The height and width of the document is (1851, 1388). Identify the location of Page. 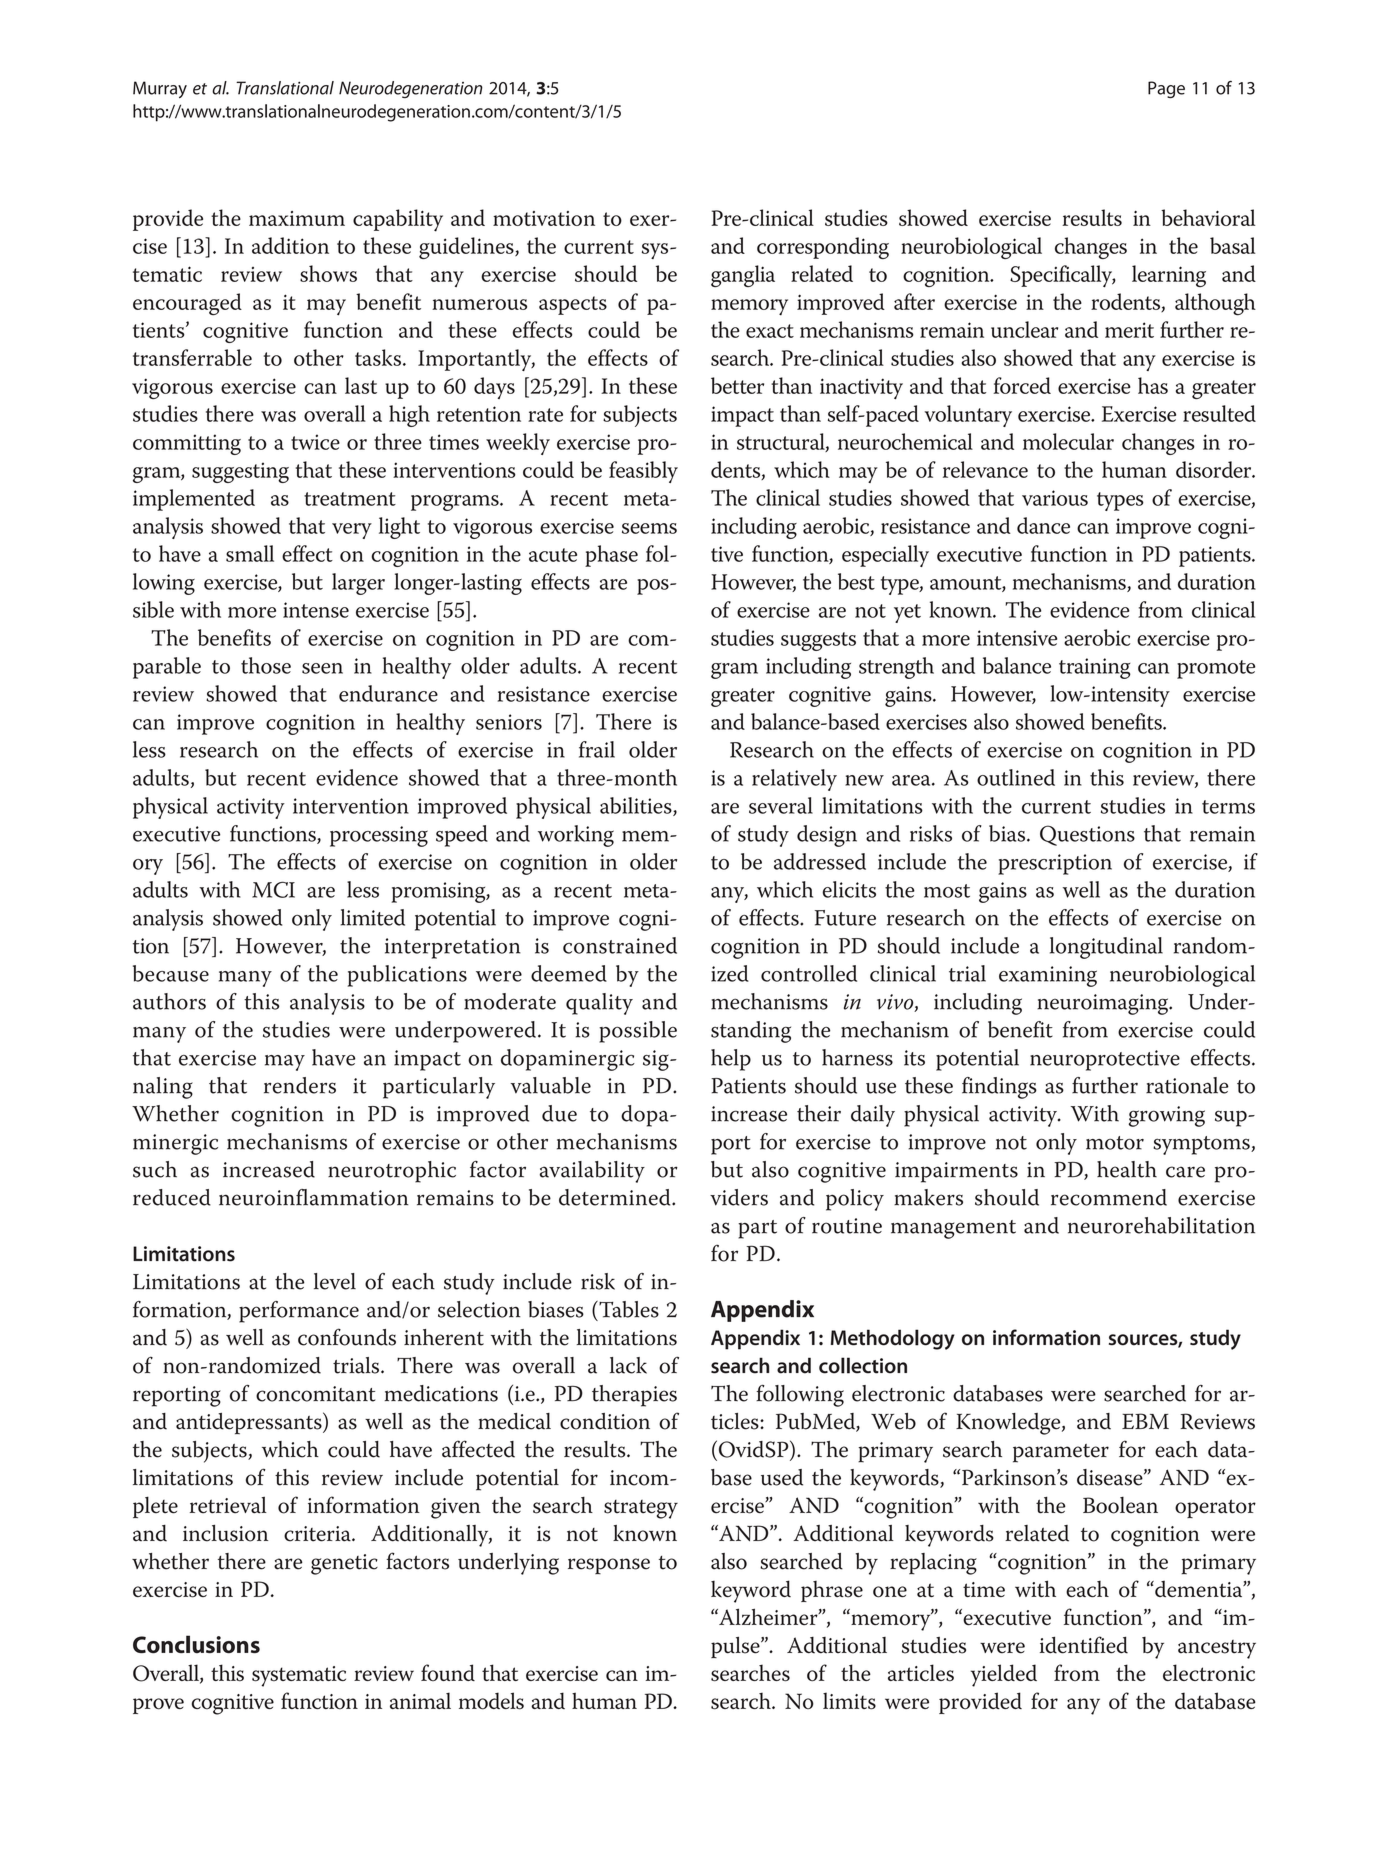
(1166, 89).
